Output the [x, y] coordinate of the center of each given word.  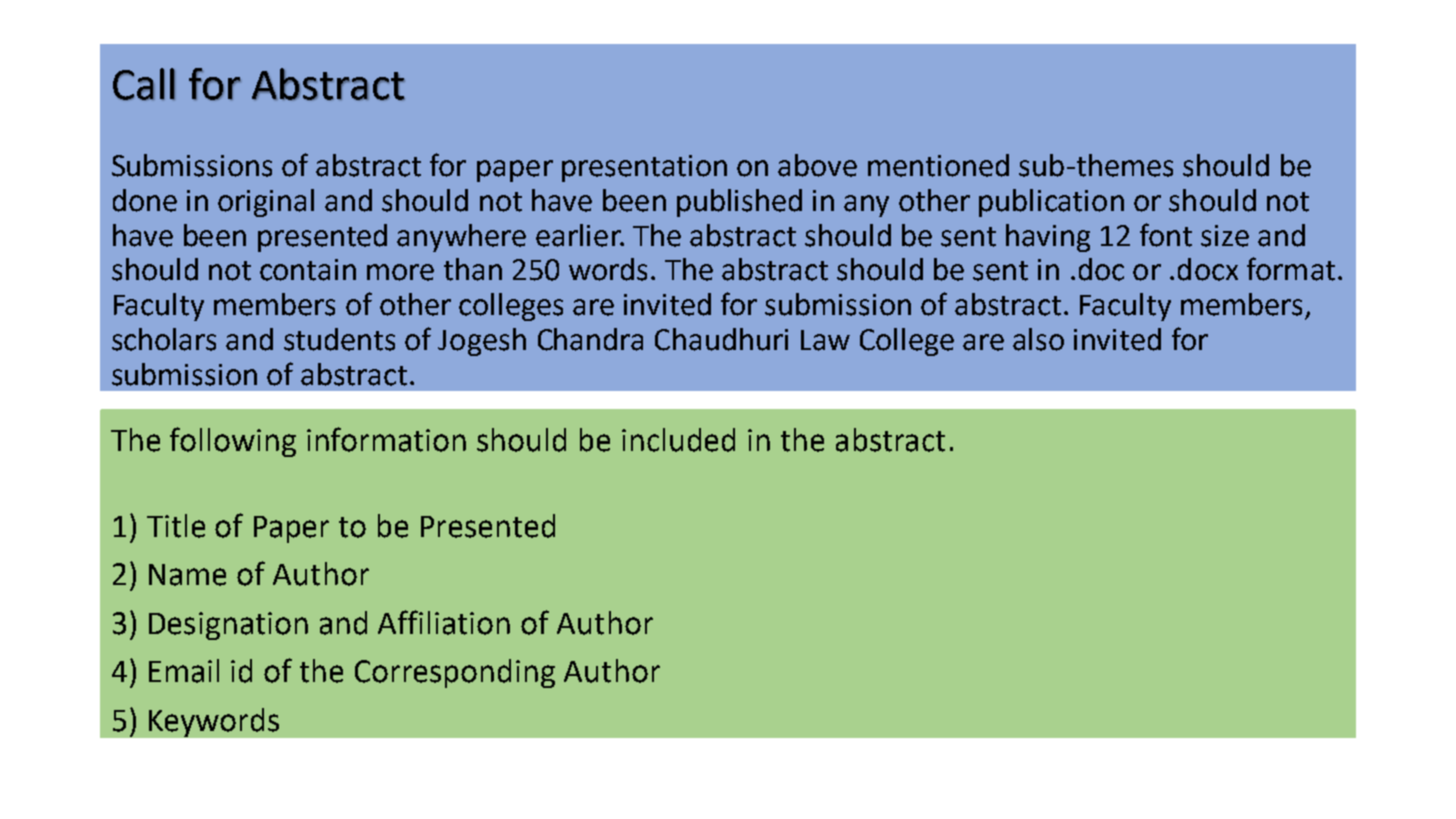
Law [825, 340]
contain [308, 270]
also [1038, 339]
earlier [579, 235]
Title [176, 526]
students [339, 339]
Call [144, 84]
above [817, 165]
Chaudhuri [721, 339]
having [1048, 238]
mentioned [938, 165]
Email [184, 671]
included [678, 440]
